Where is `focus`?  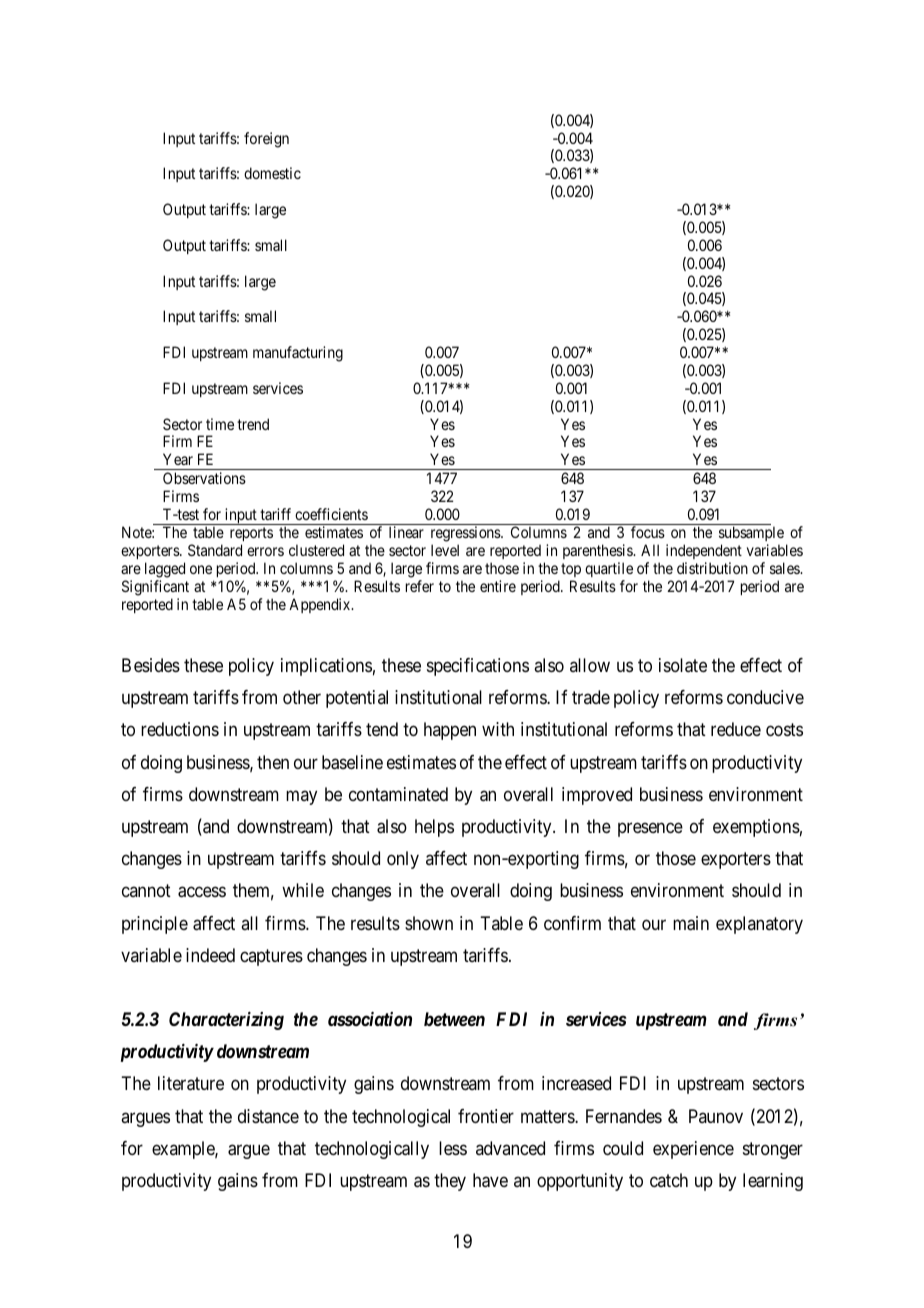 focus is located at coordinates (648, 532).
